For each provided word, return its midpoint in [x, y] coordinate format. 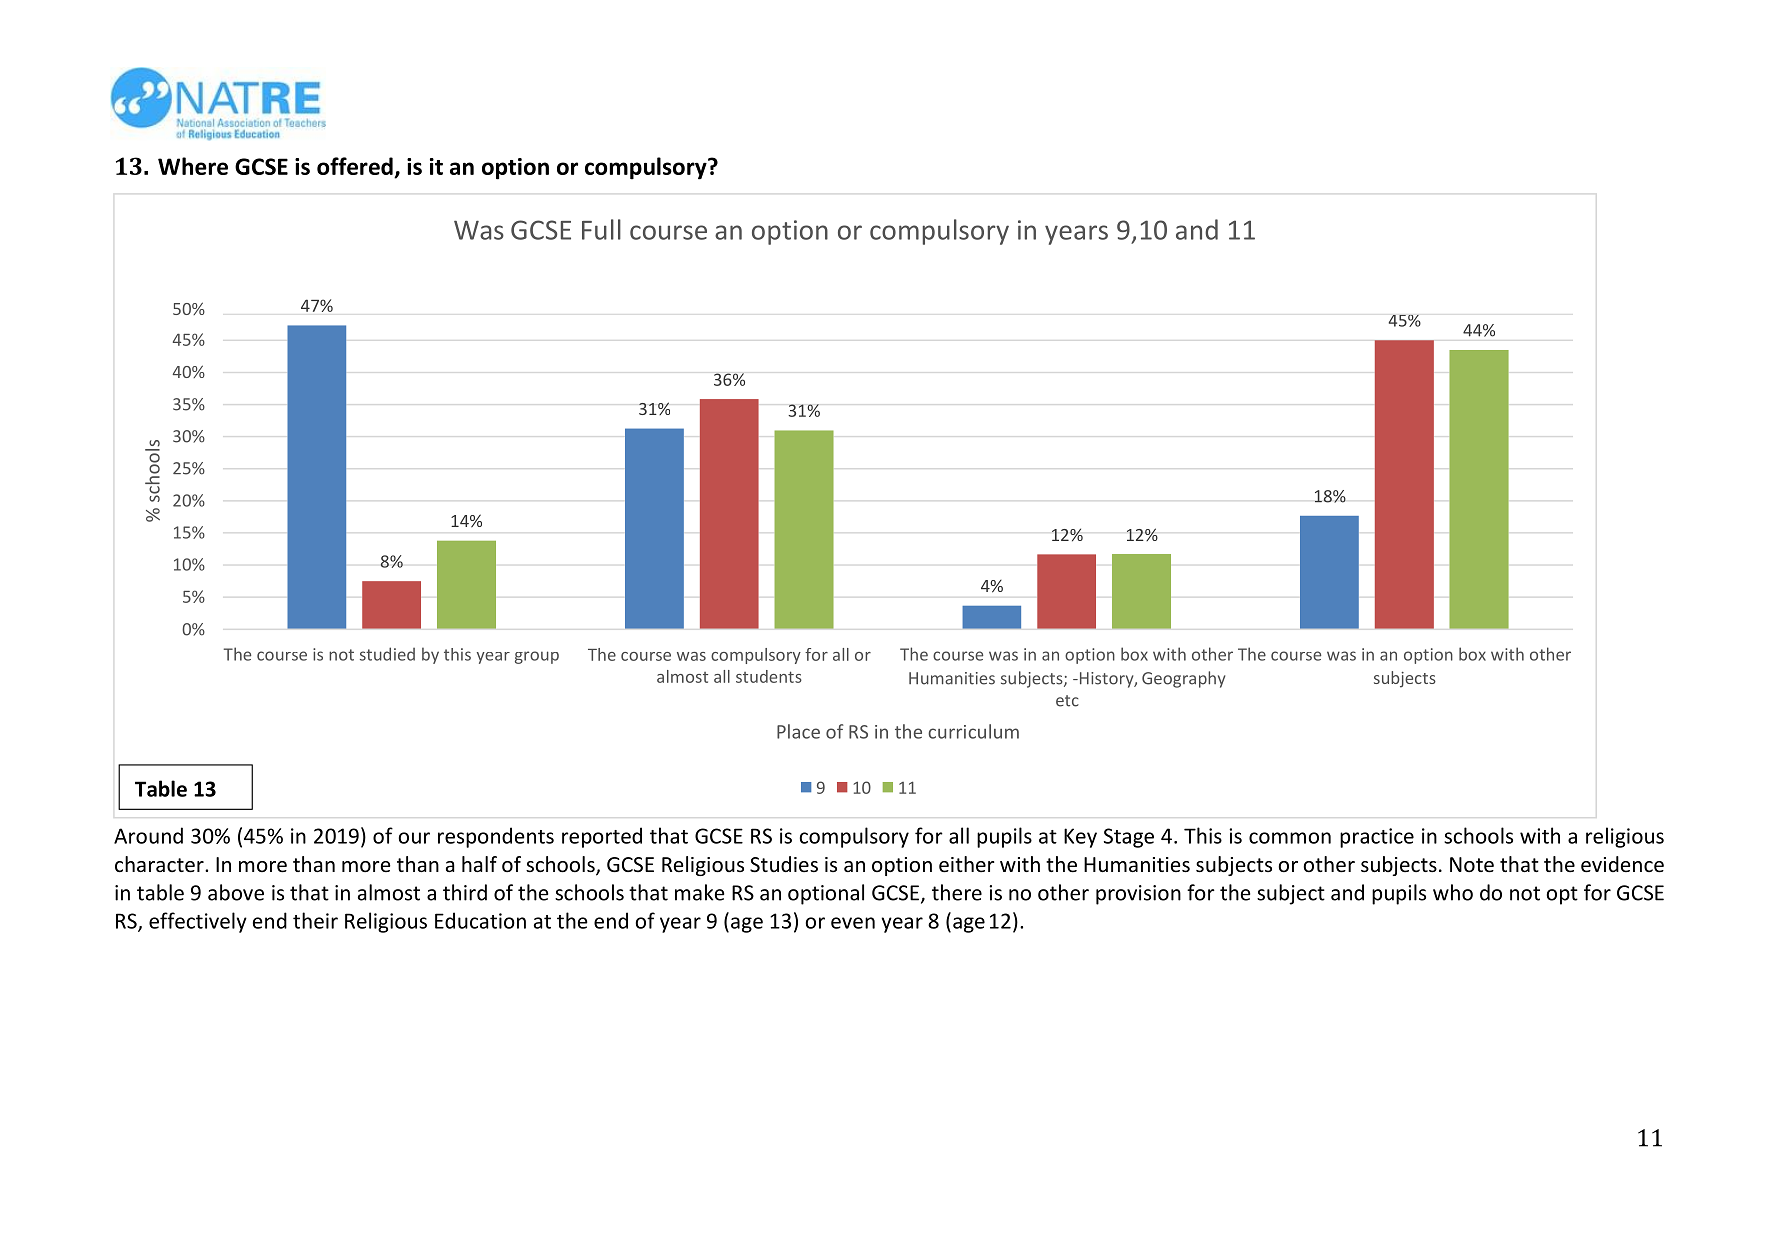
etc [1067, 701]
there [957, 892]
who [1453, 892]
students [769, 676]
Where [193, 166]
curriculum [973, 731]
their [315, 920]
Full [601, 229]
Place [798, 731]
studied [387, 654]
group [537, 657]
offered [356, 167]
